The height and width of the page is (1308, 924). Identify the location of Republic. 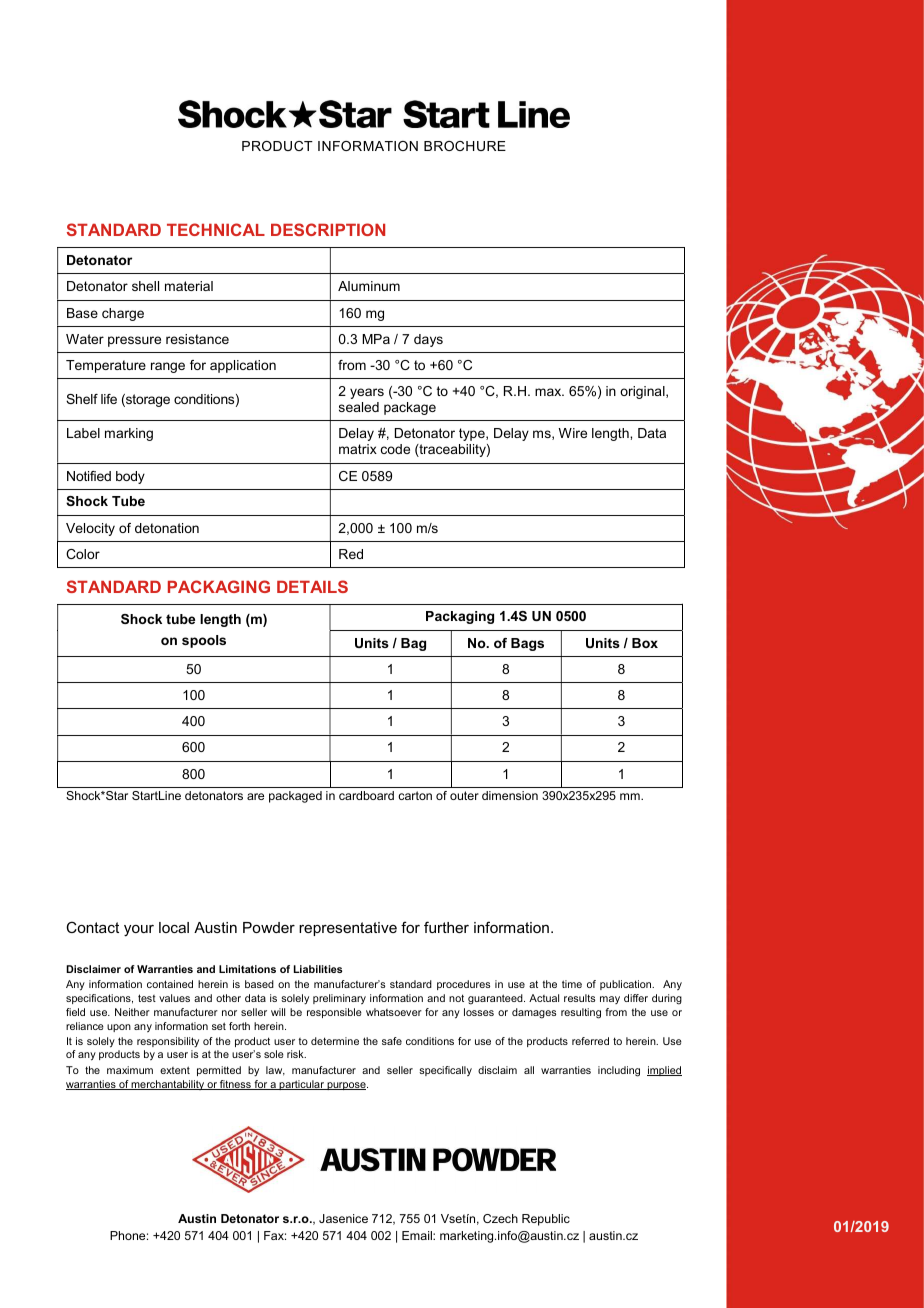
(546, 1220).
